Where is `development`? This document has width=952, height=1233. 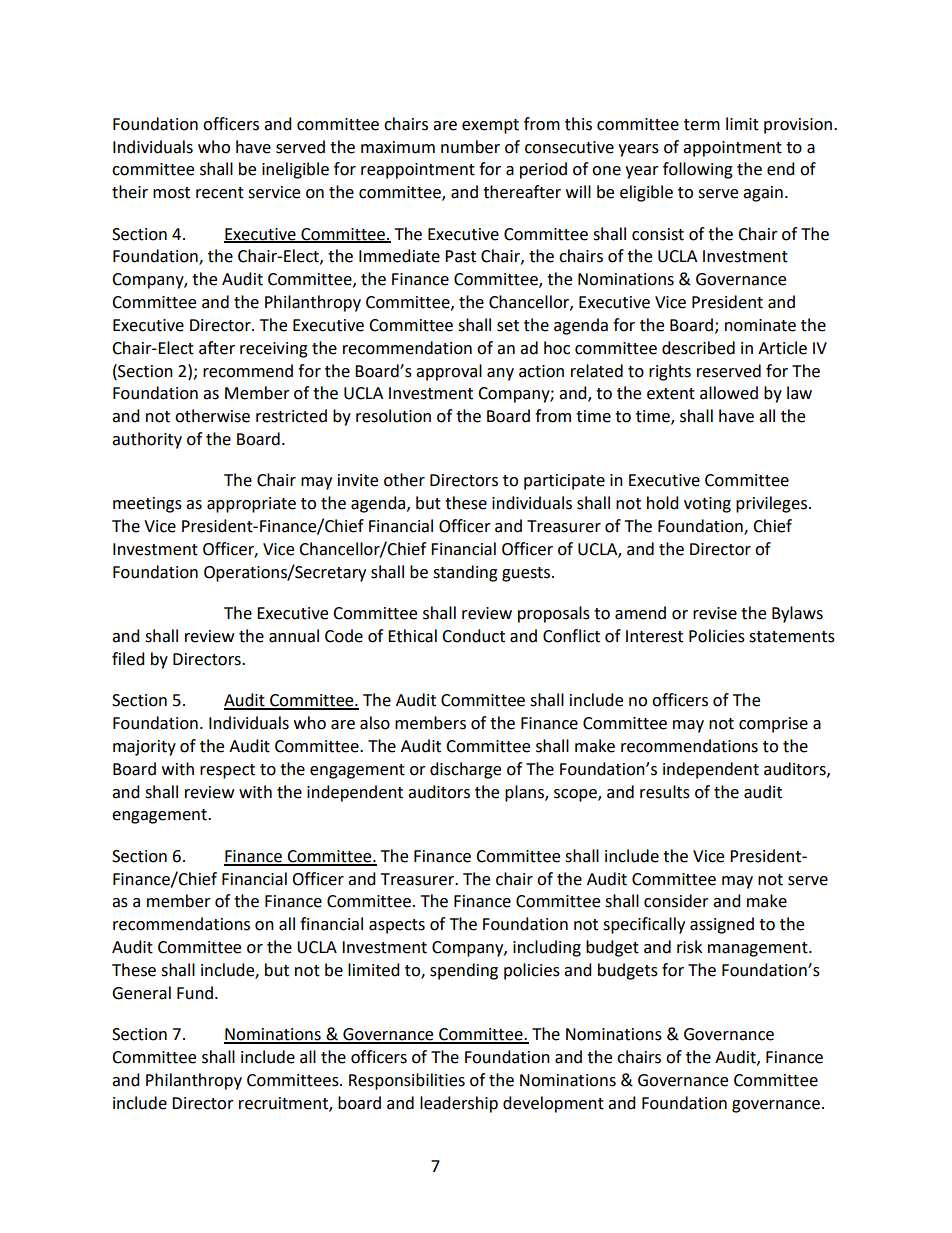 development is located at coordinates (553, 1104).
